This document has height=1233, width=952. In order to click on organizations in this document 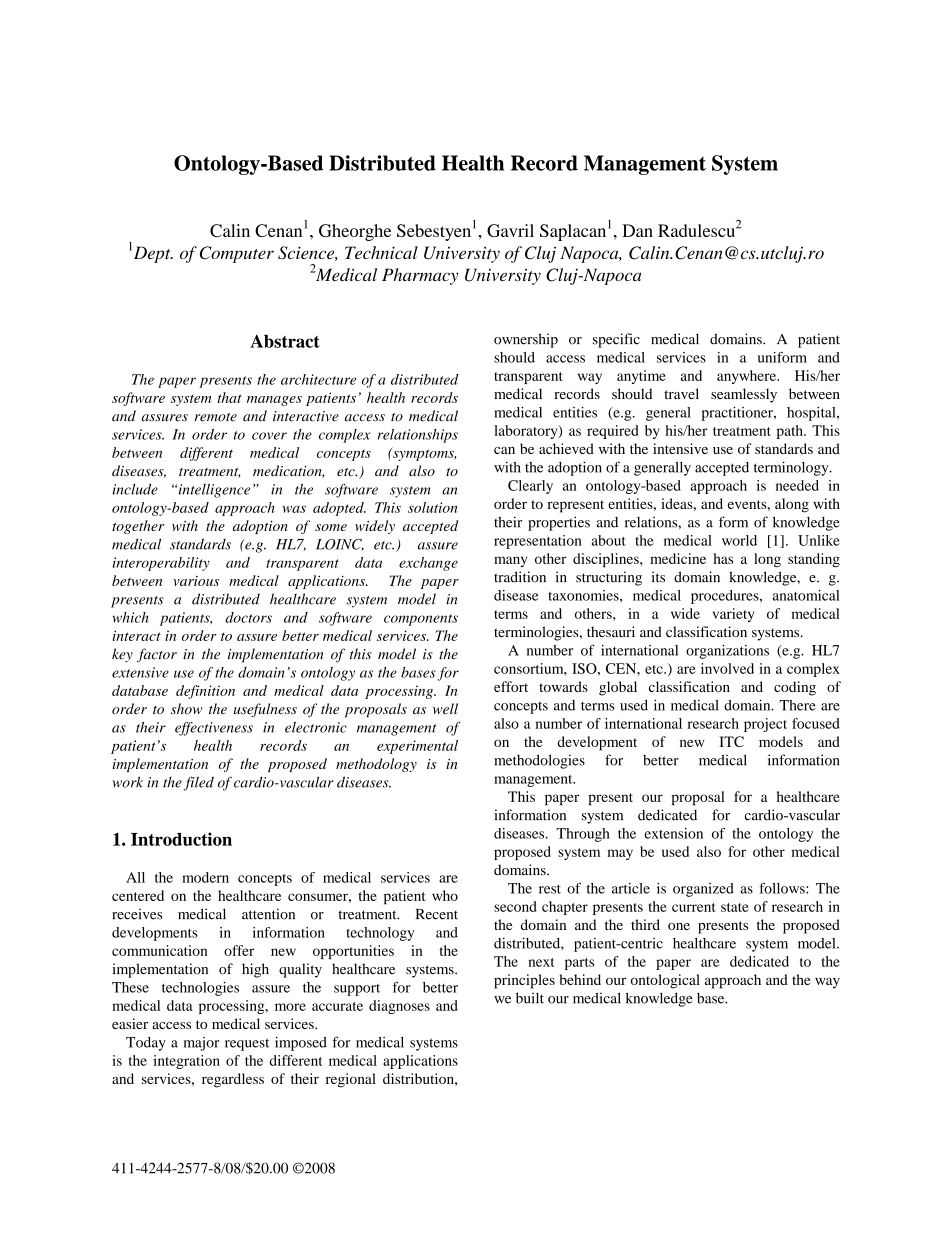, I will do `click(727, 652)`.
